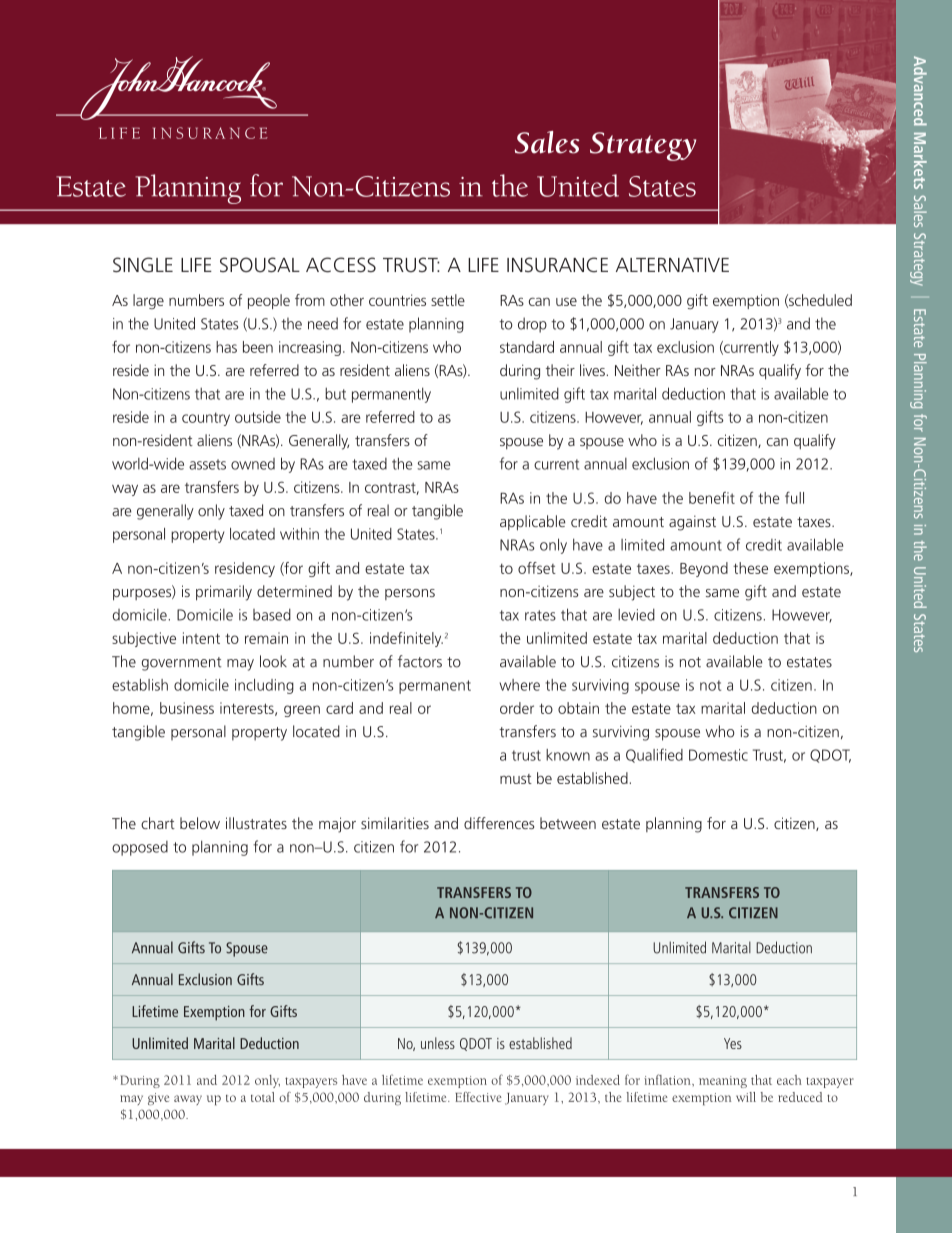 The height and width of the screenshot is (1233, 952). I want to click on ALTERNATIVE, so click(672, 265).
